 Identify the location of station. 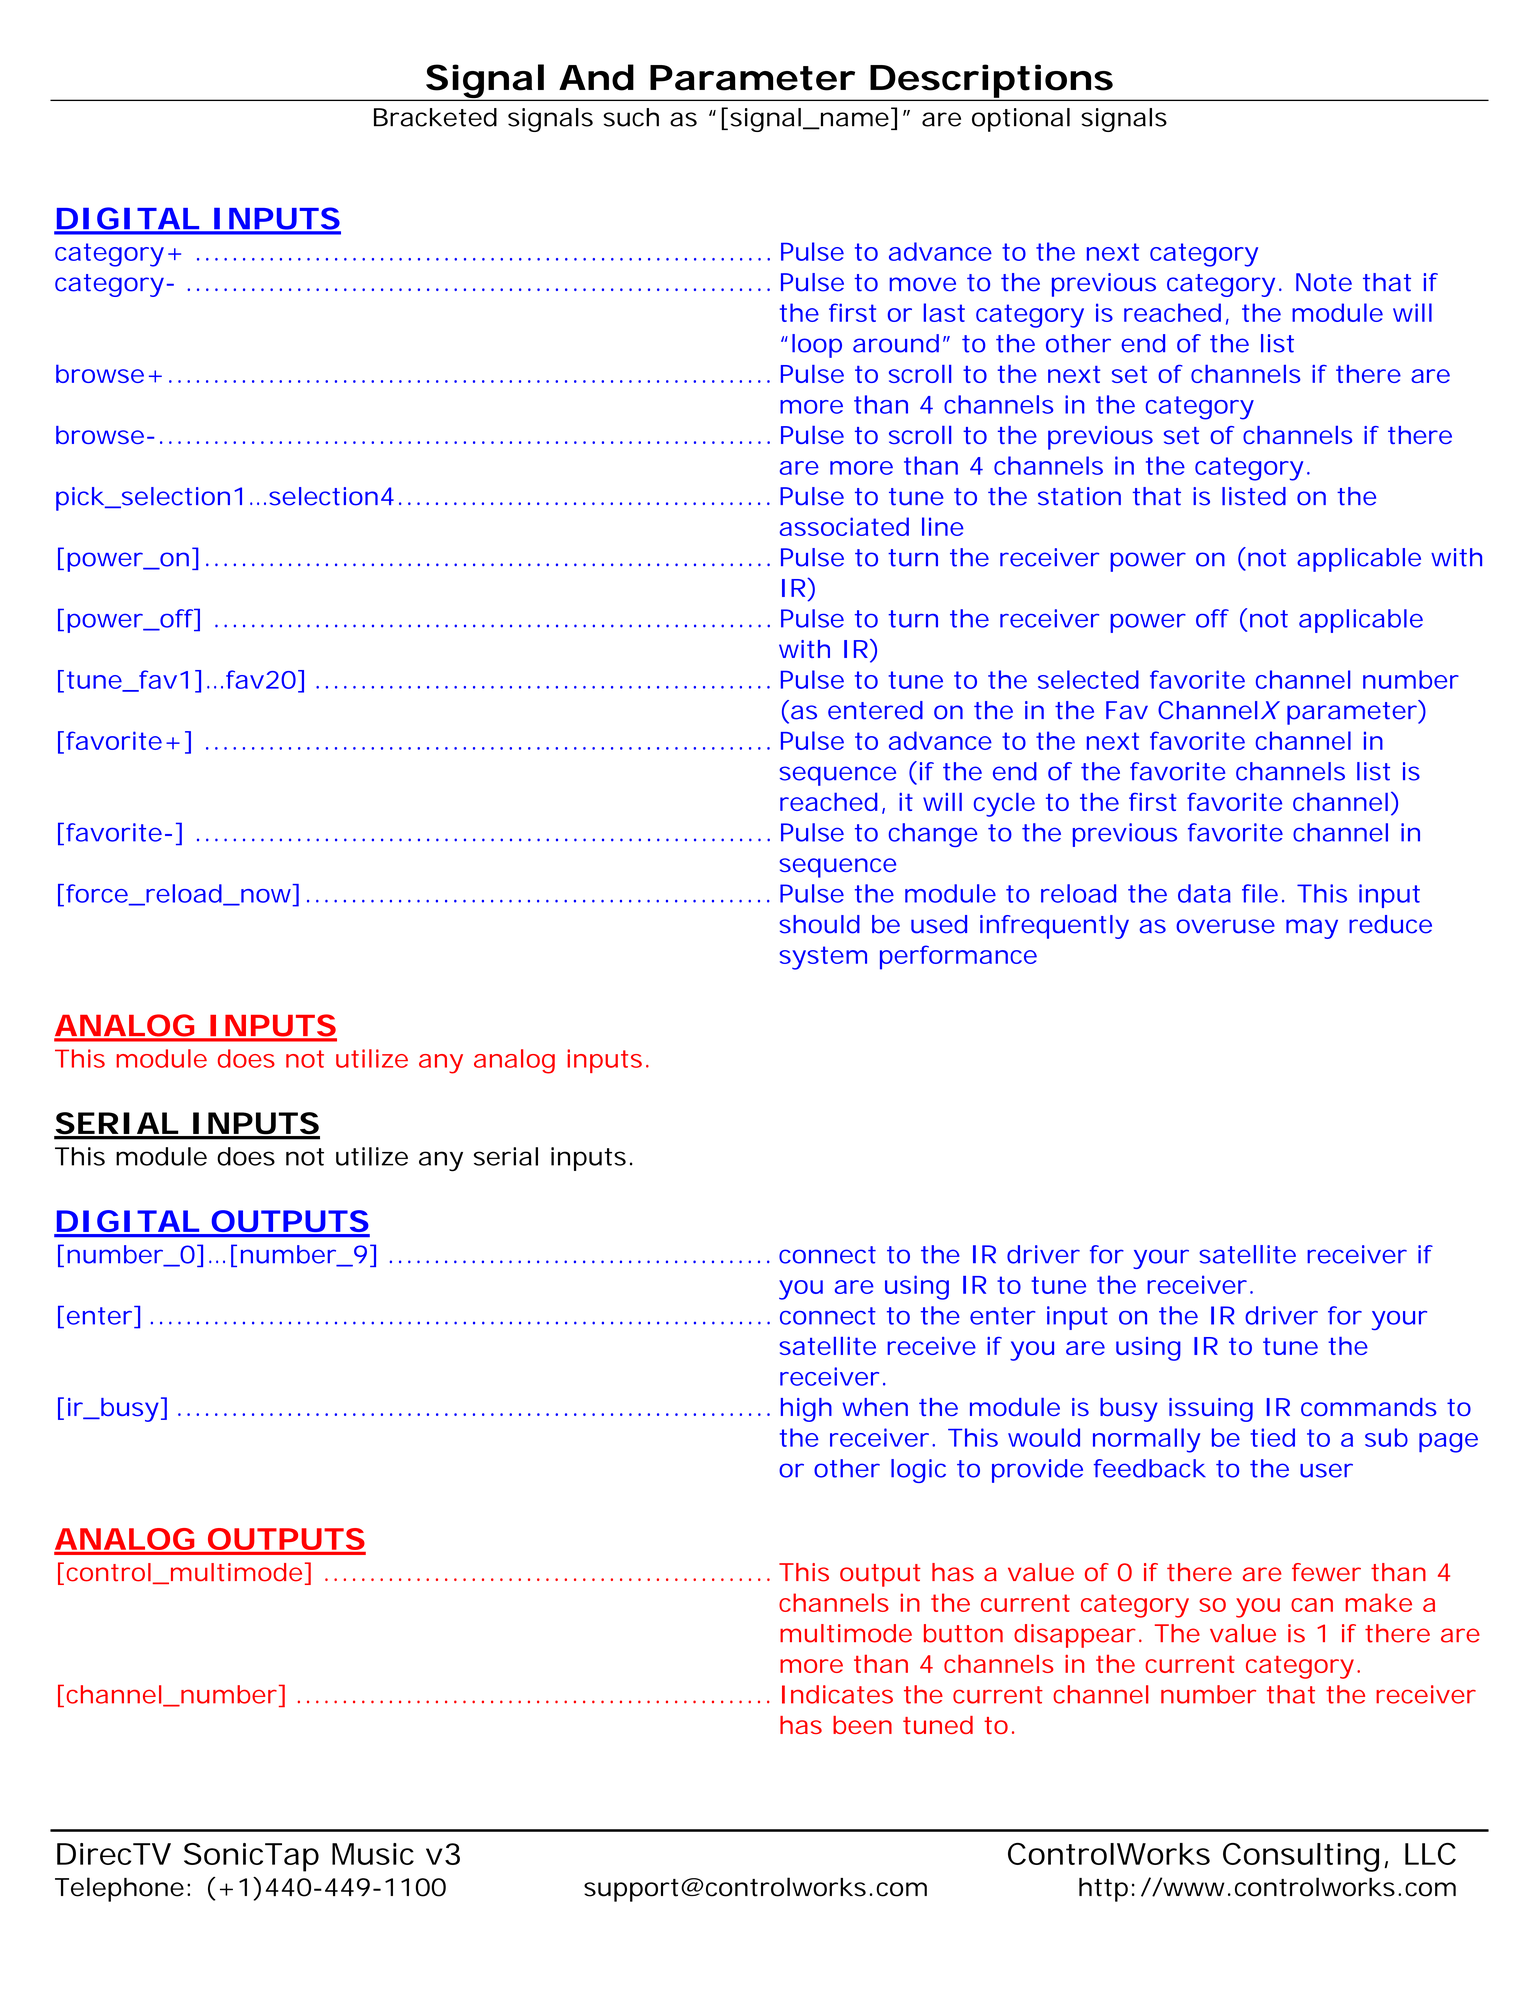
(1079, 496).
